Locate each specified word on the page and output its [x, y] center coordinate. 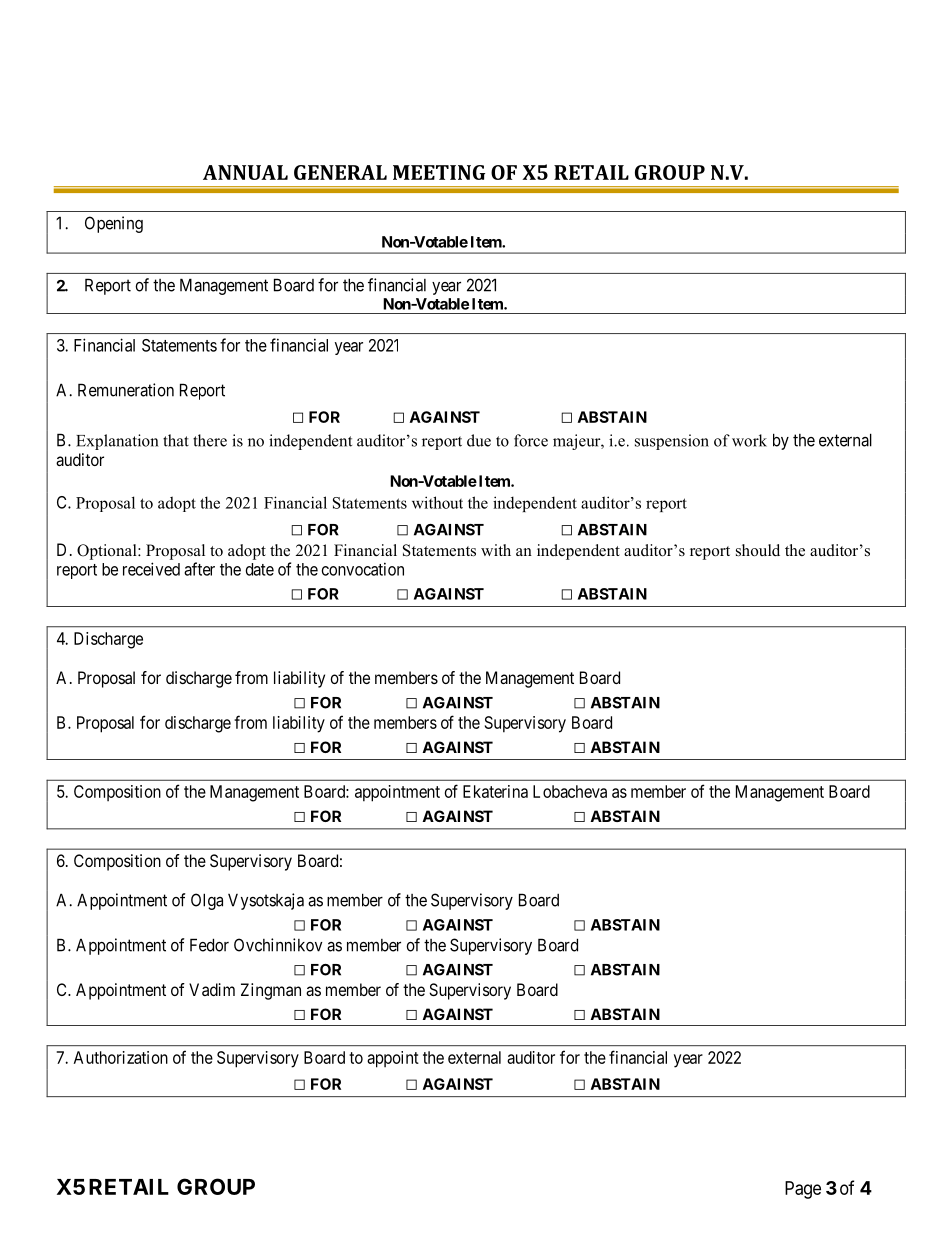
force [531, 440]
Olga [207, 901]
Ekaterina [495, 791]
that [176, 440]
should [758, 550]
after [199, 569]
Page [803, 1190]
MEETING [439, 172]
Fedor [209, 945]
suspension [672, 442]
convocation [363, 569]
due [479, 440]
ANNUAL [245, 172]
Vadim [212, 989]
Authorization [121, 1057]
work [749, 440]
